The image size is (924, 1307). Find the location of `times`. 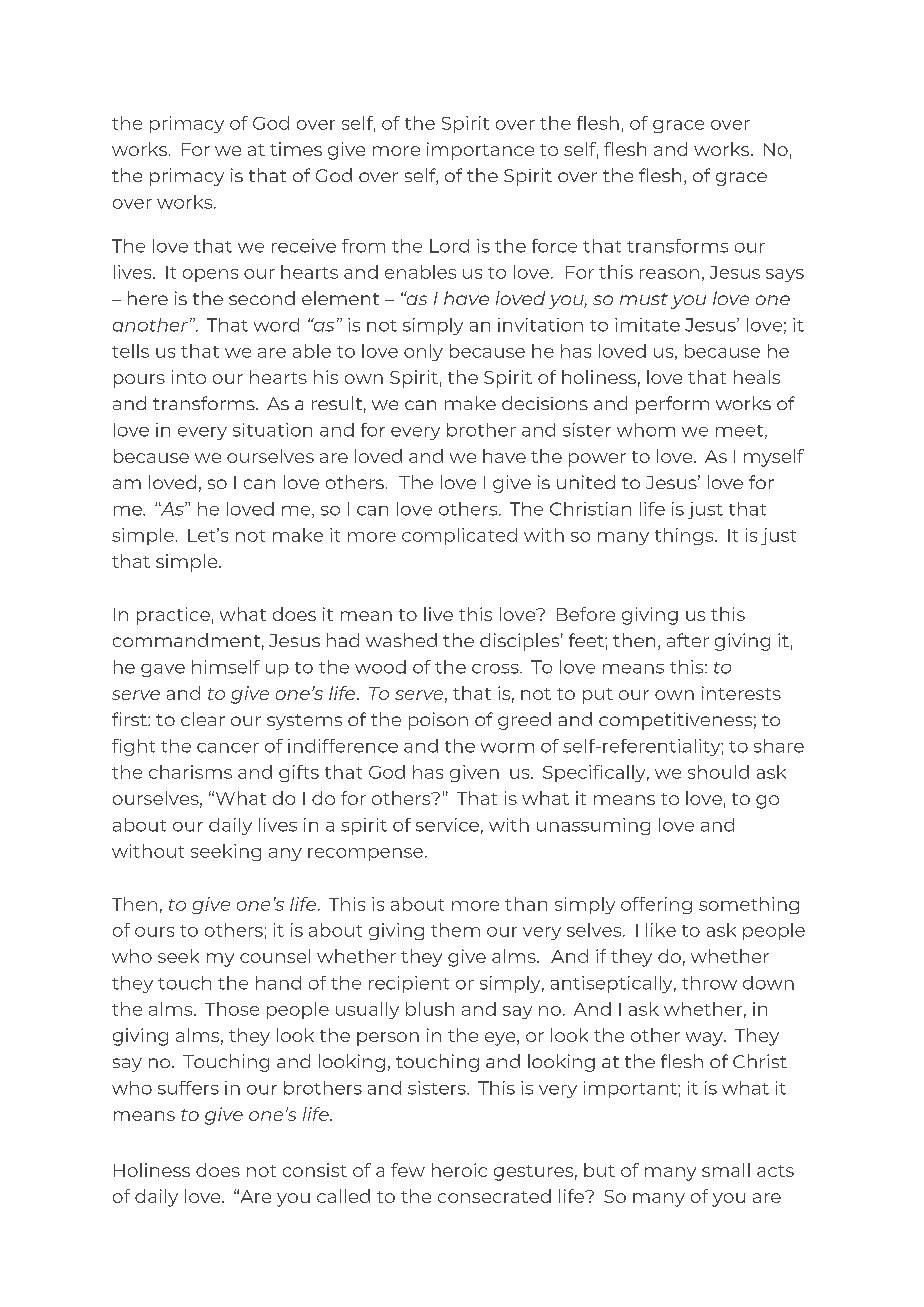

times is located at coordinates (296, 149).
